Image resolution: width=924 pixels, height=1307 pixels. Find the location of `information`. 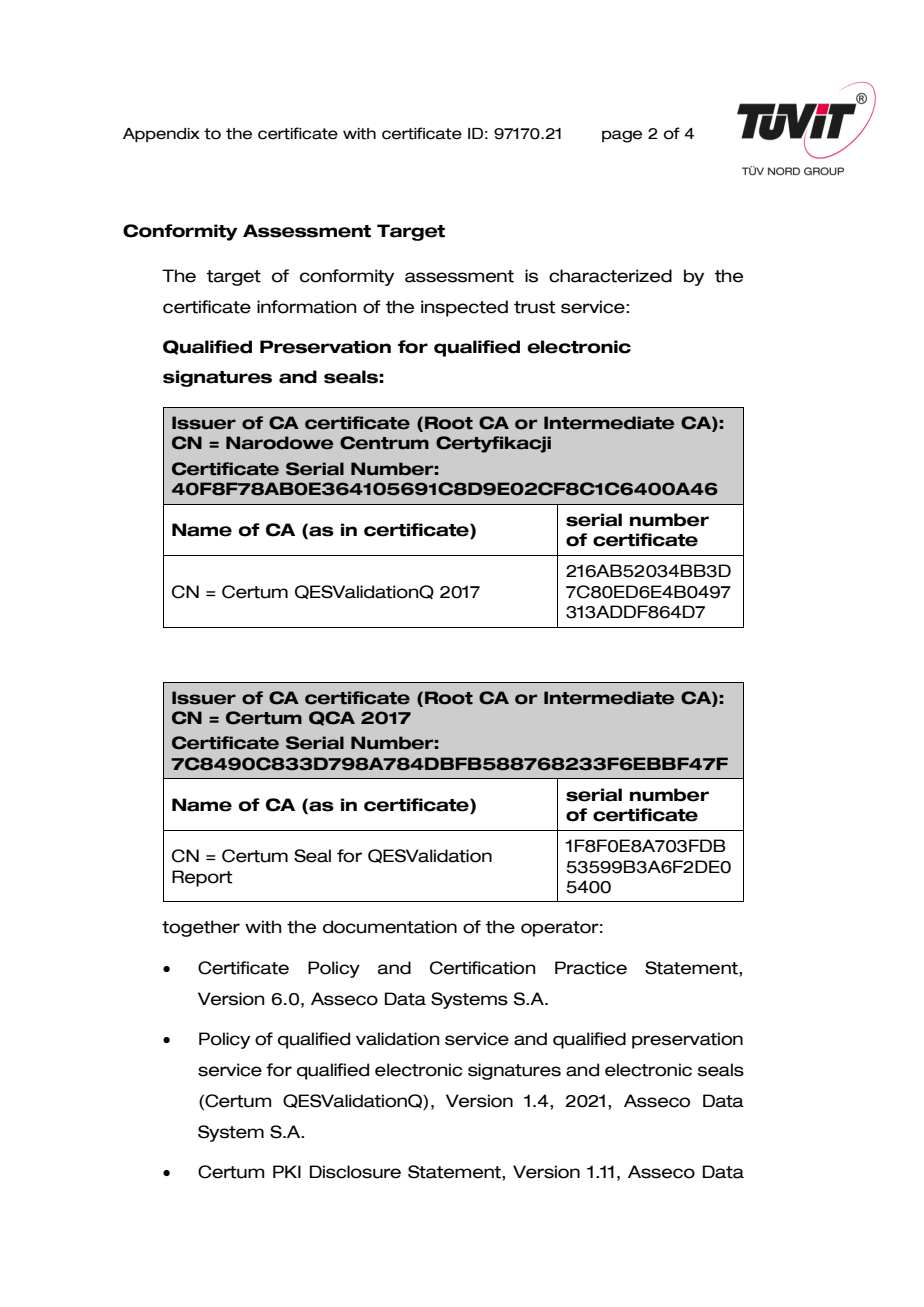

information is located at coordinates (306, 307).
